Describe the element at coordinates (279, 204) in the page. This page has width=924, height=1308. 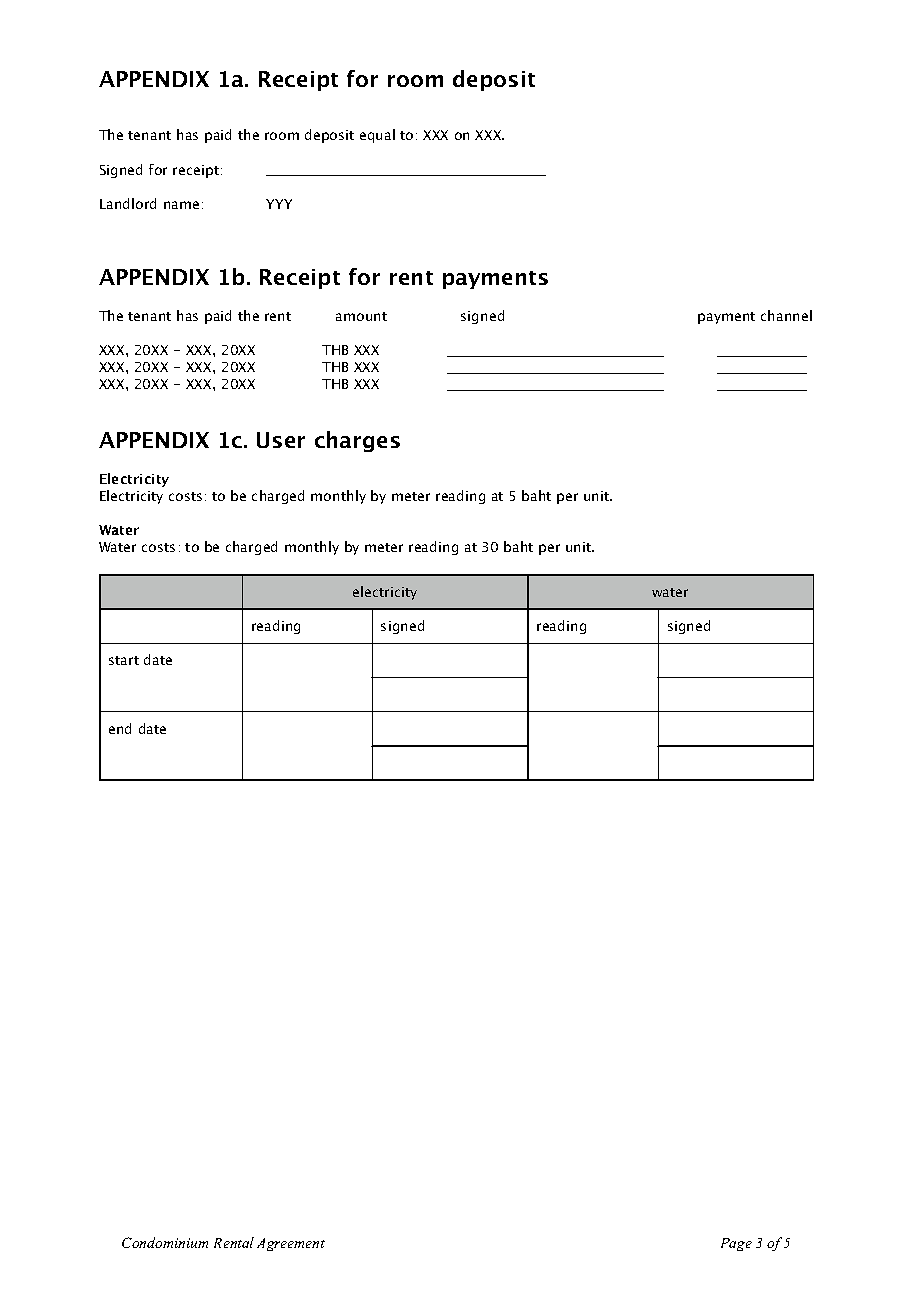
I see `YYY` at that location.
